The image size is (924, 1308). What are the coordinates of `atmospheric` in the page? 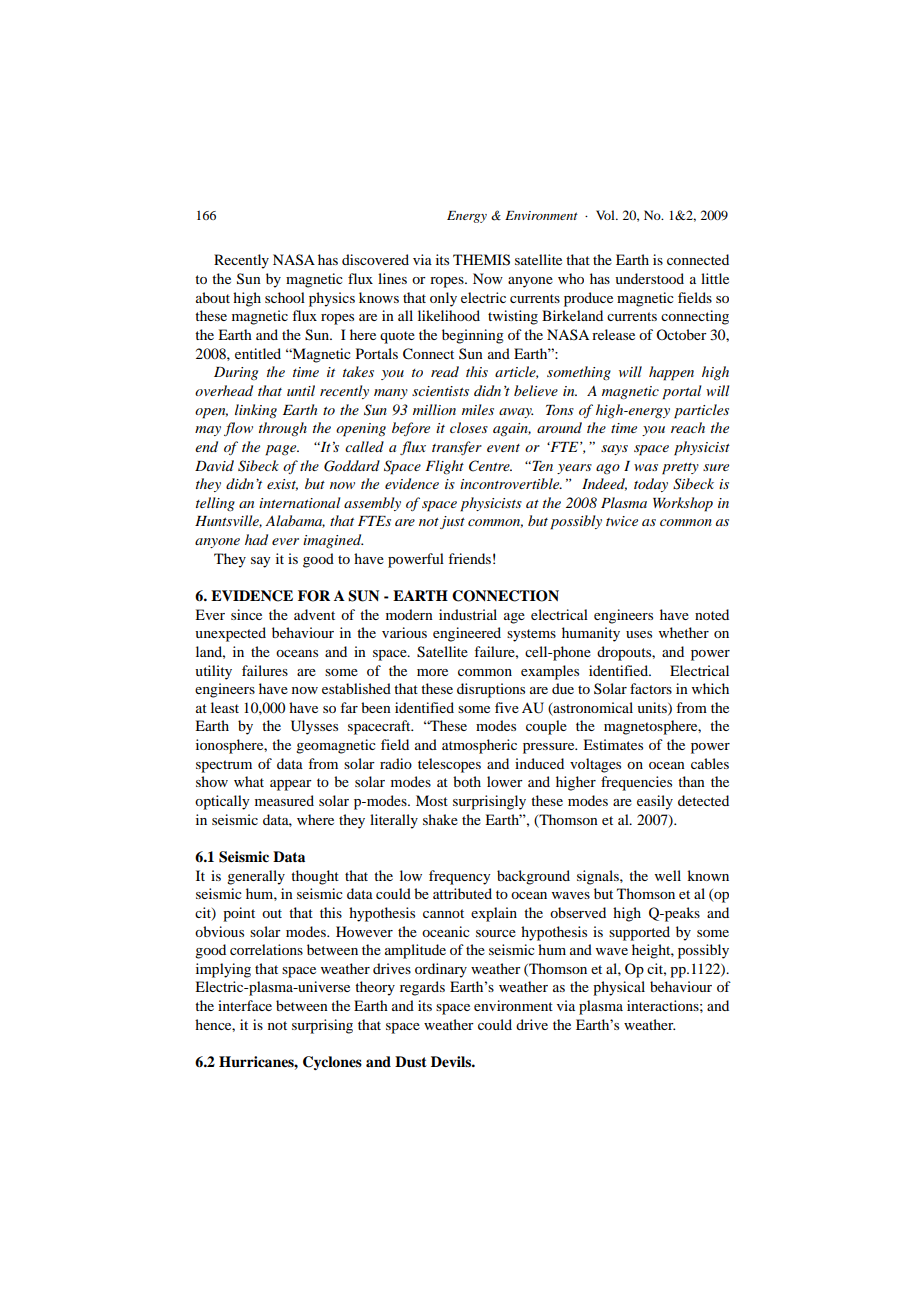 It's located at (479, 746).
